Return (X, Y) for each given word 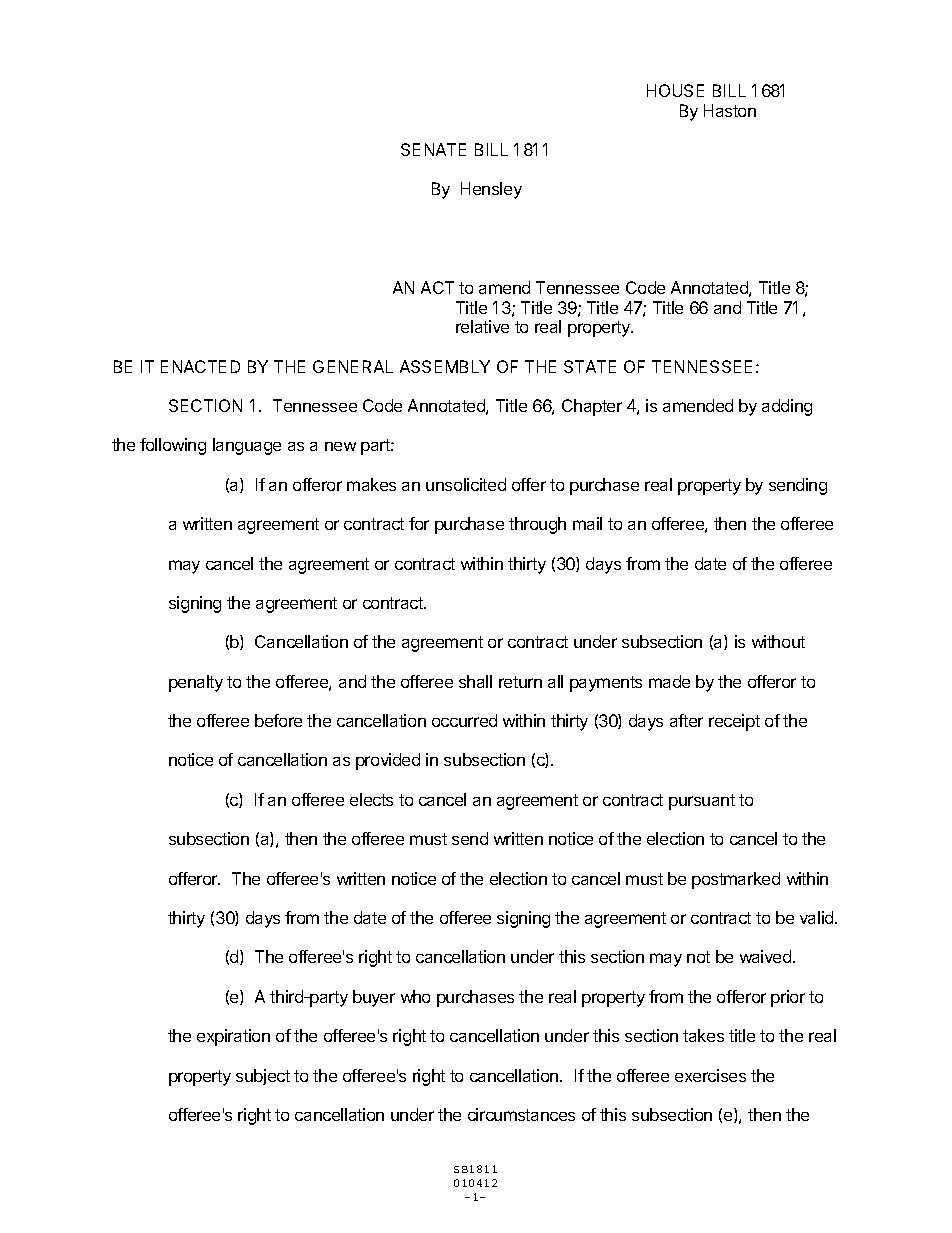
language (247, 446)
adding (787, 407)
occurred (464, 720)
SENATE (433, 149)
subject (263, 1077)
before (278, 720)
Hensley (491, 190)
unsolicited (466, 484)
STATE (590, 366)
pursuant (702, 802)
